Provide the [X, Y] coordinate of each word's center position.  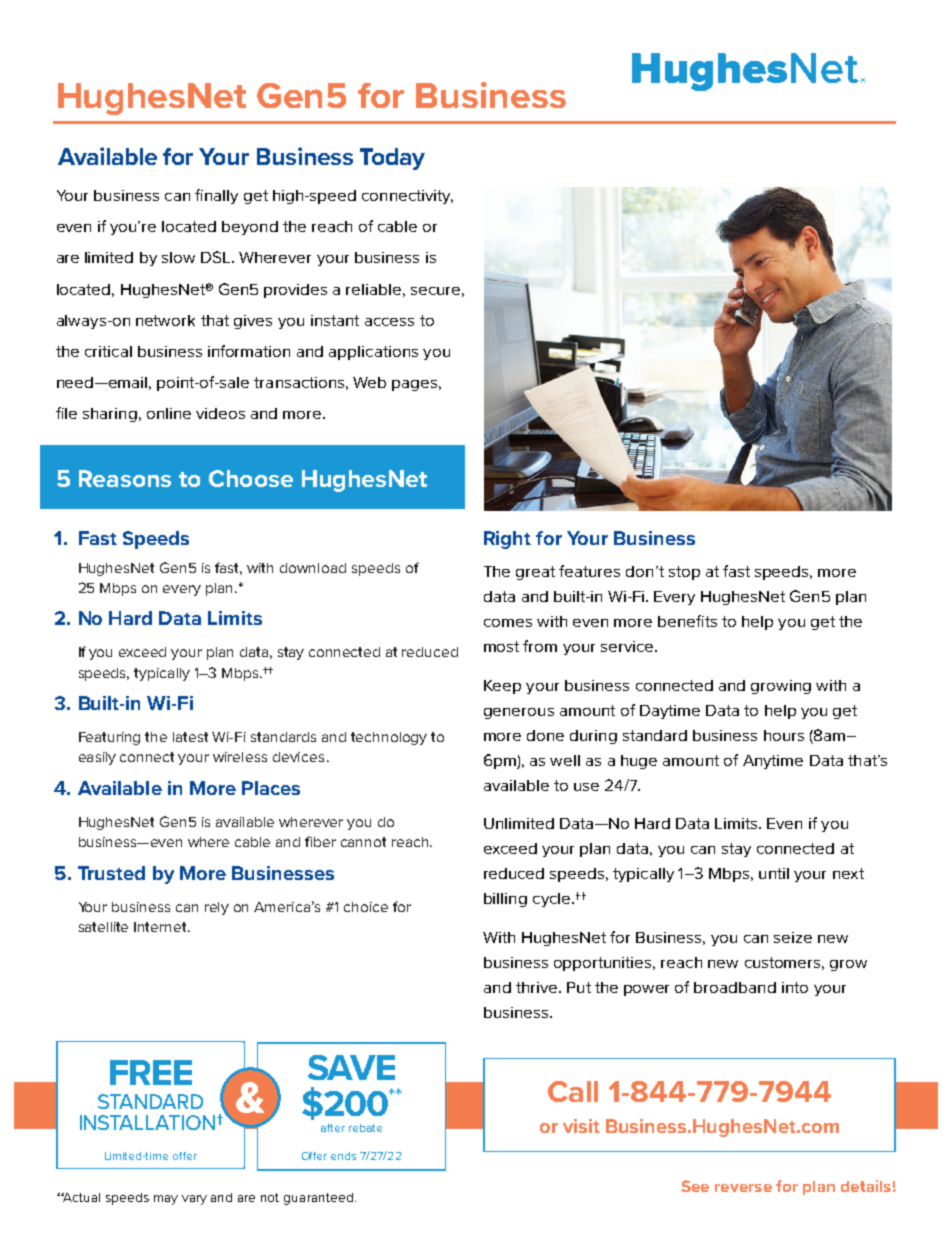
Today [392, 159]
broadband [735, 987]
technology [389, 738]
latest [190, 737]
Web [369, 382]
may [166, 1200]
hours [784, 735]
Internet [161, 927]
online [169, 413]
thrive [538, 987]
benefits [687, 621]
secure [435, 291]
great [535, 573]
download [313, 568]
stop [684, 573]
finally [216, 196]
